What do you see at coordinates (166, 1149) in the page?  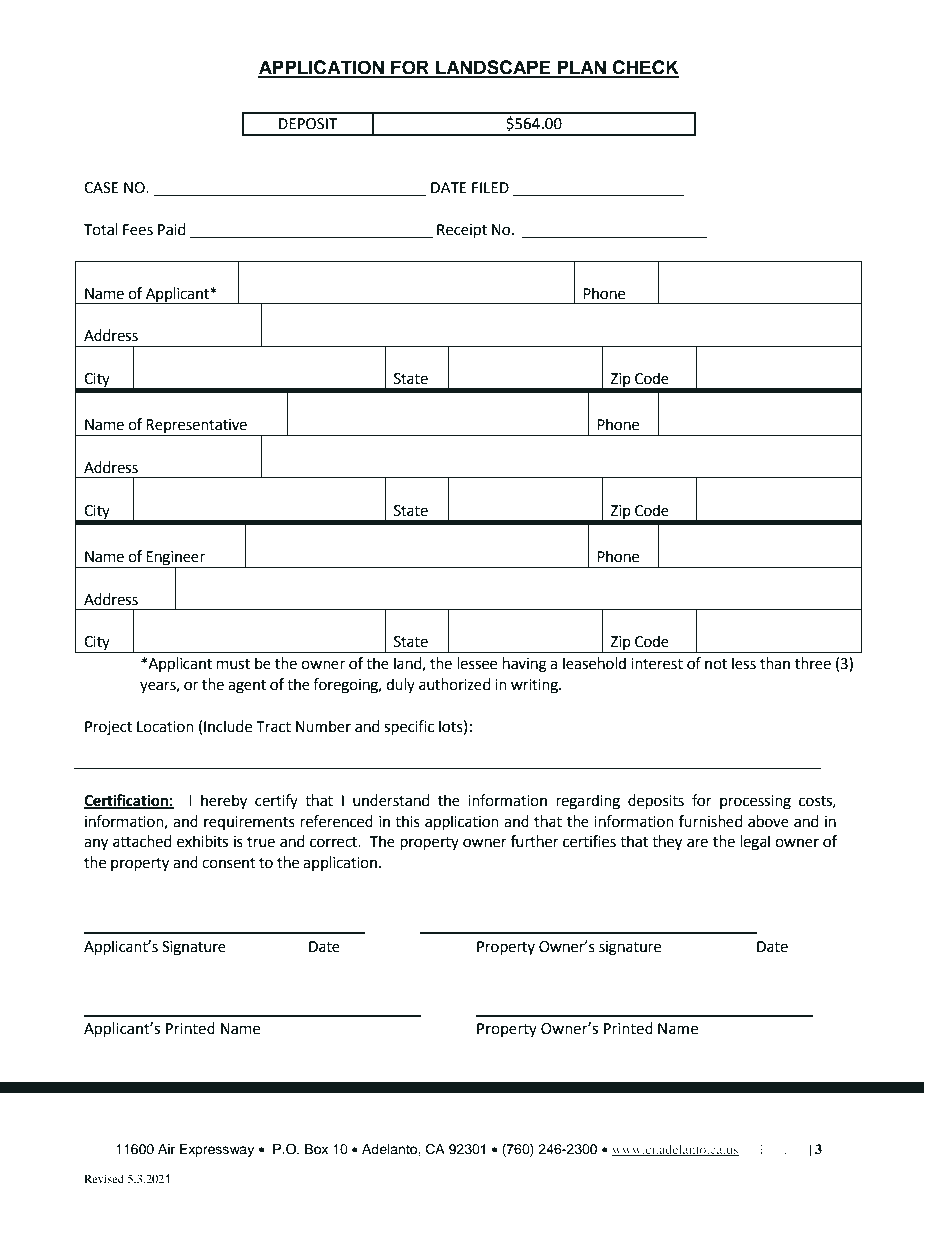 I see `Air` at bounding box center [166, 1149].
